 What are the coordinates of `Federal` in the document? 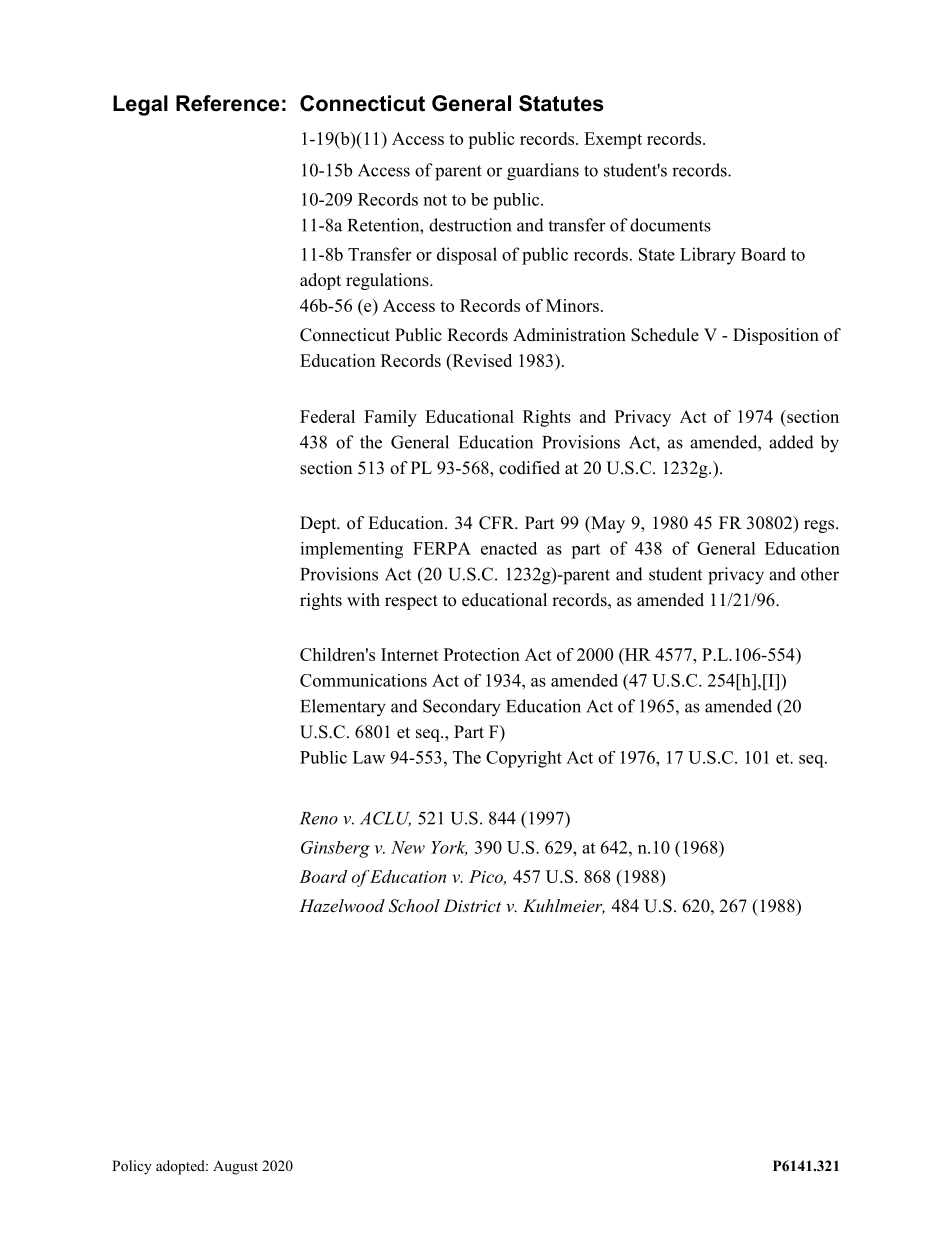 It's located at (327, 416).
